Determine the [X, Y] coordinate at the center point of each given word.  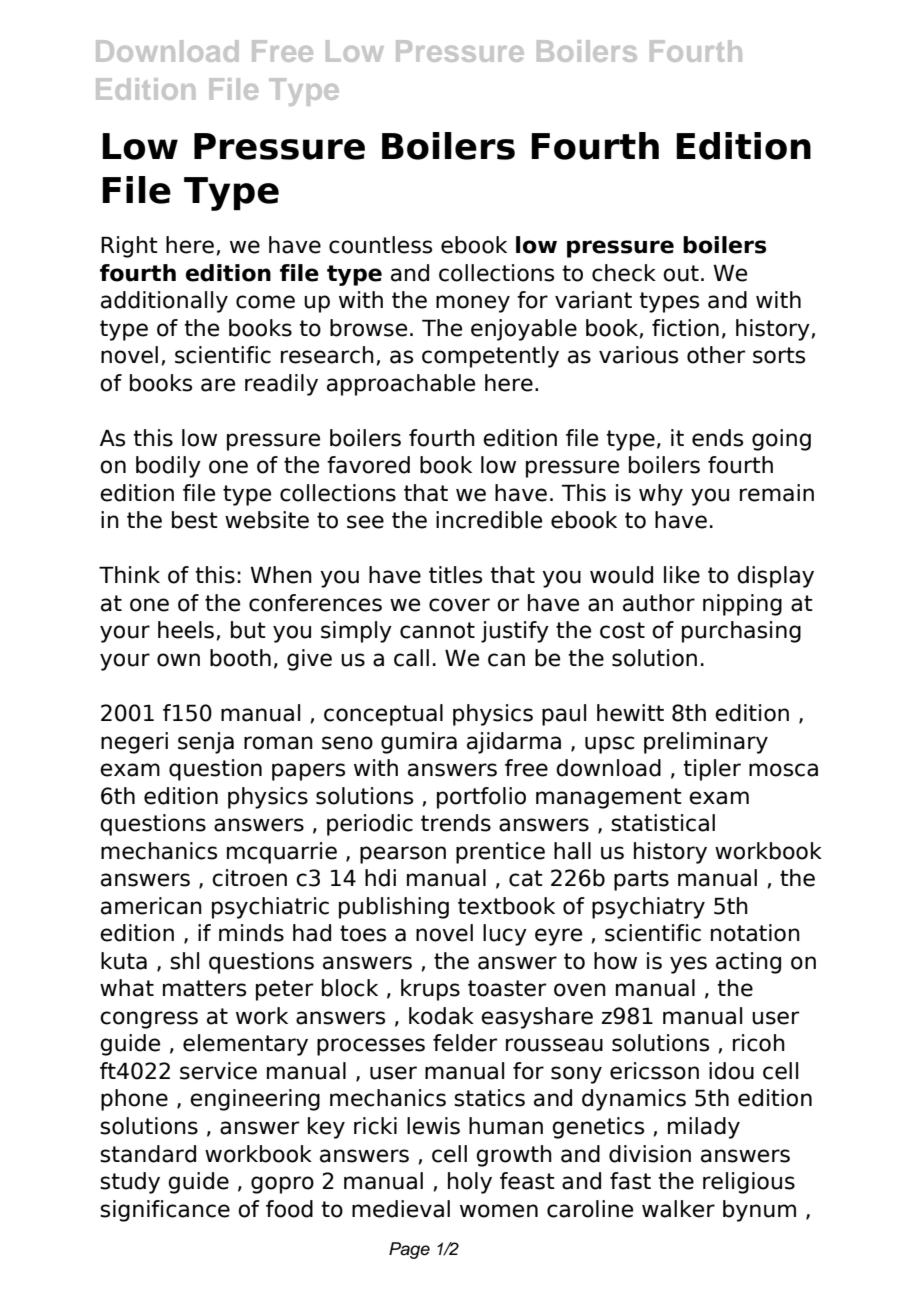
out [681, 273]
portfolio [481, 798]
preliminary [706, 743]
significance [165, 1211]
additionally [164, 302]
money [473, 304]
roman [278, 743]
